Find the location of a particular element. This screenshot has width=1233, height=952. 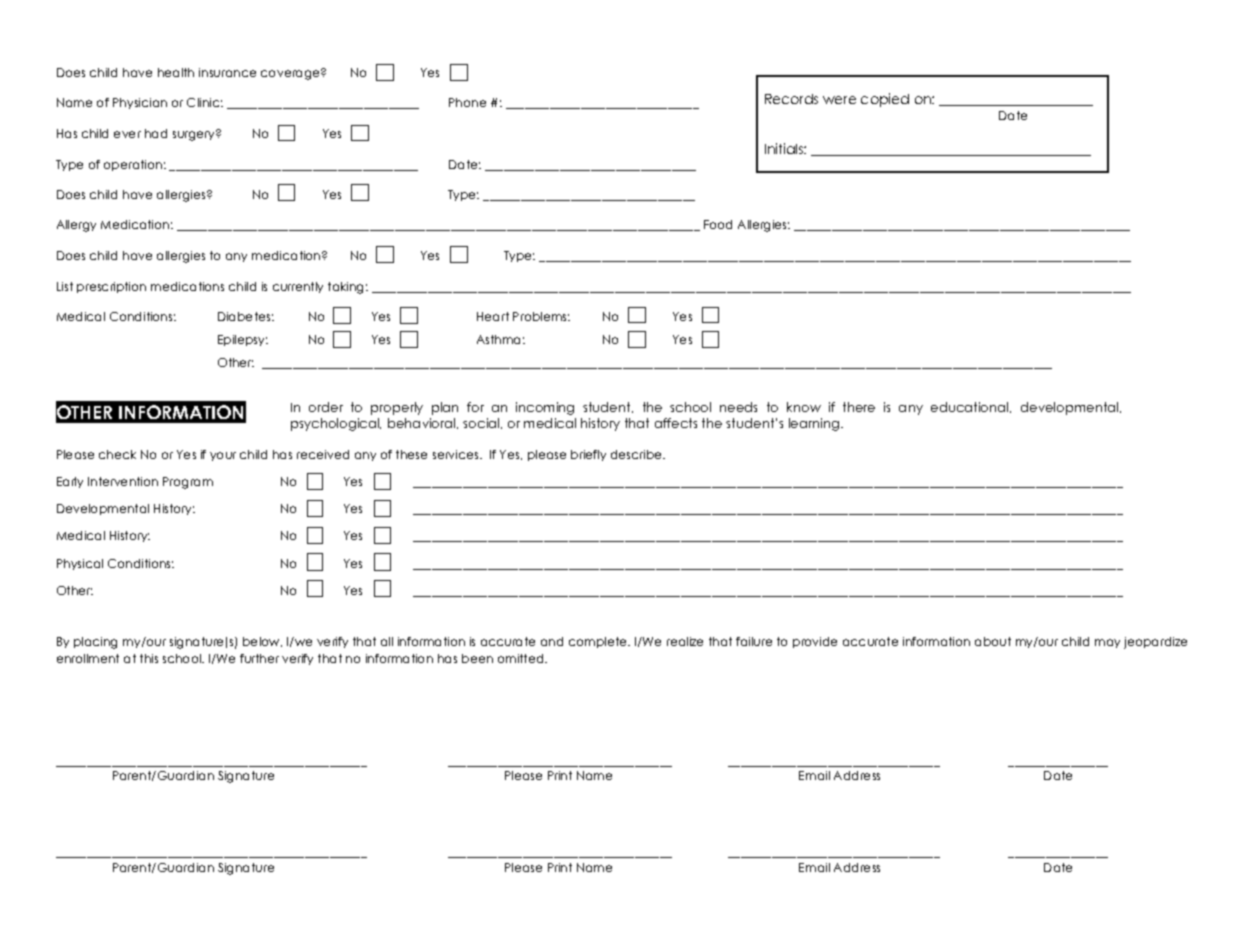

Problems is located at coordinates (541, 316).
